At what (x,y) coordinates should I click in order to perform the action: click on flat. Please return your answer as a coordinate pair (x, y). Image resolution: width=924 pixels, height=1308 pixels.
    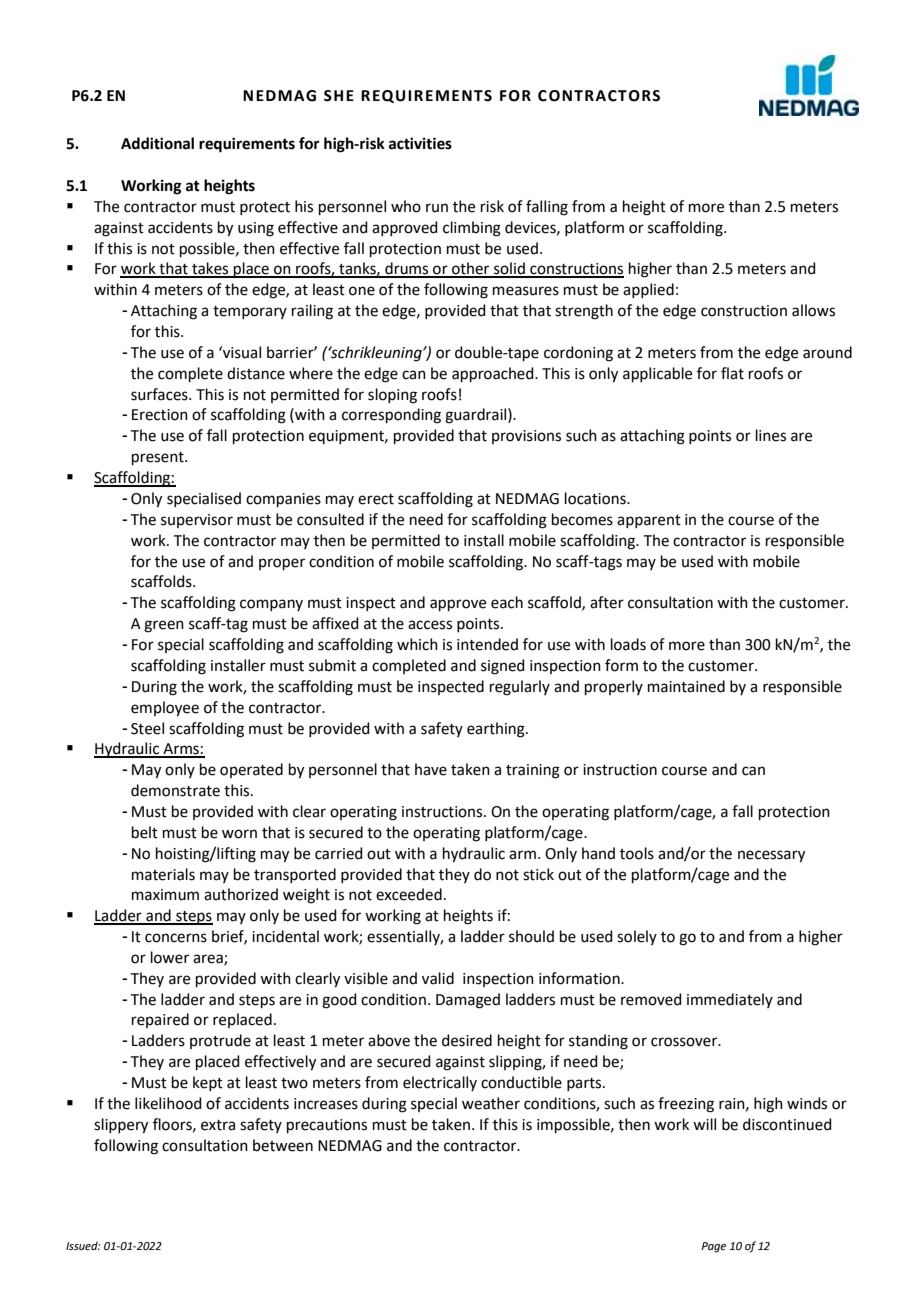
    Looking at the image, I should click on (732, 373).
